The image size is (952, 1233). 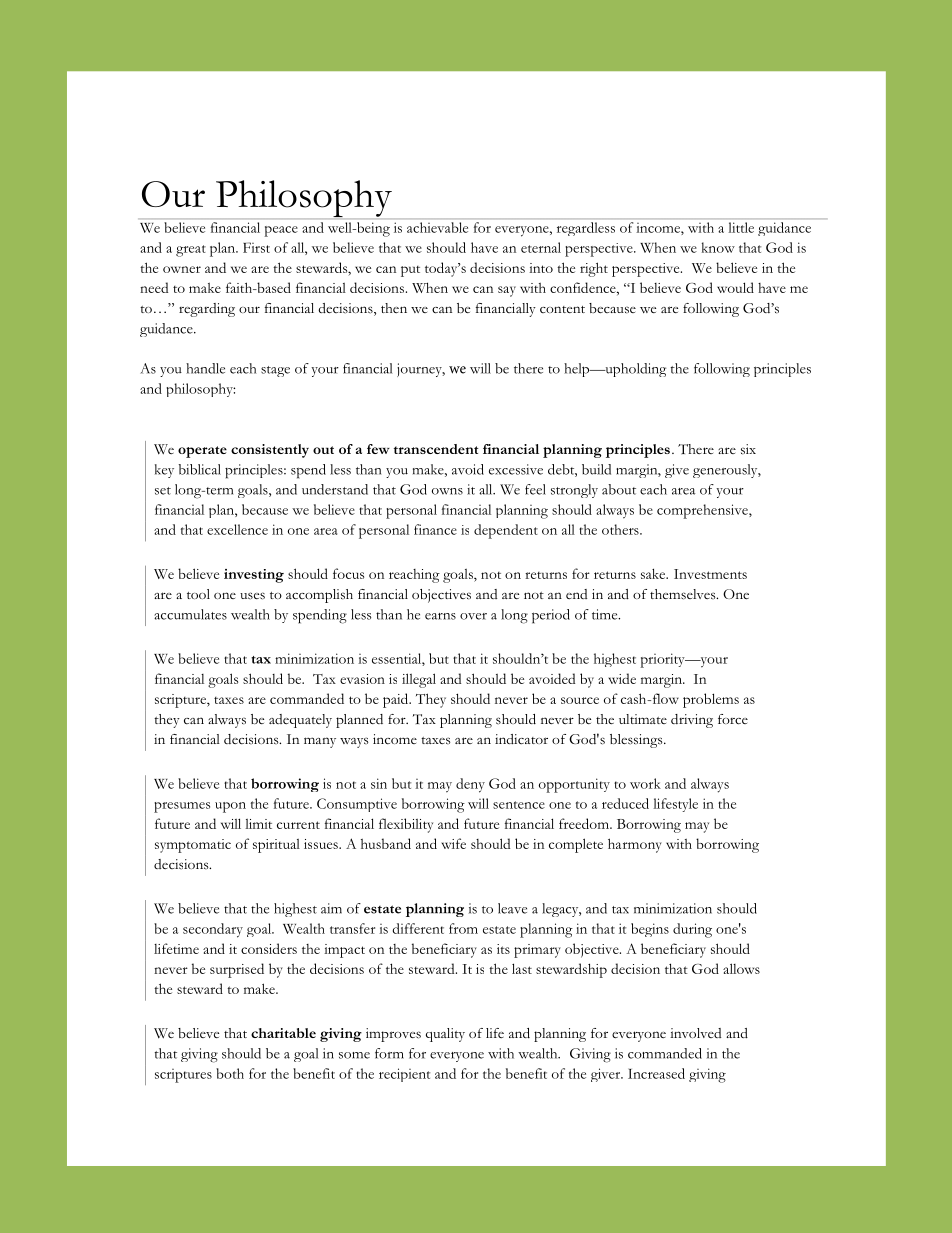 I want to click on quality, so click(x=445, y=1035).
